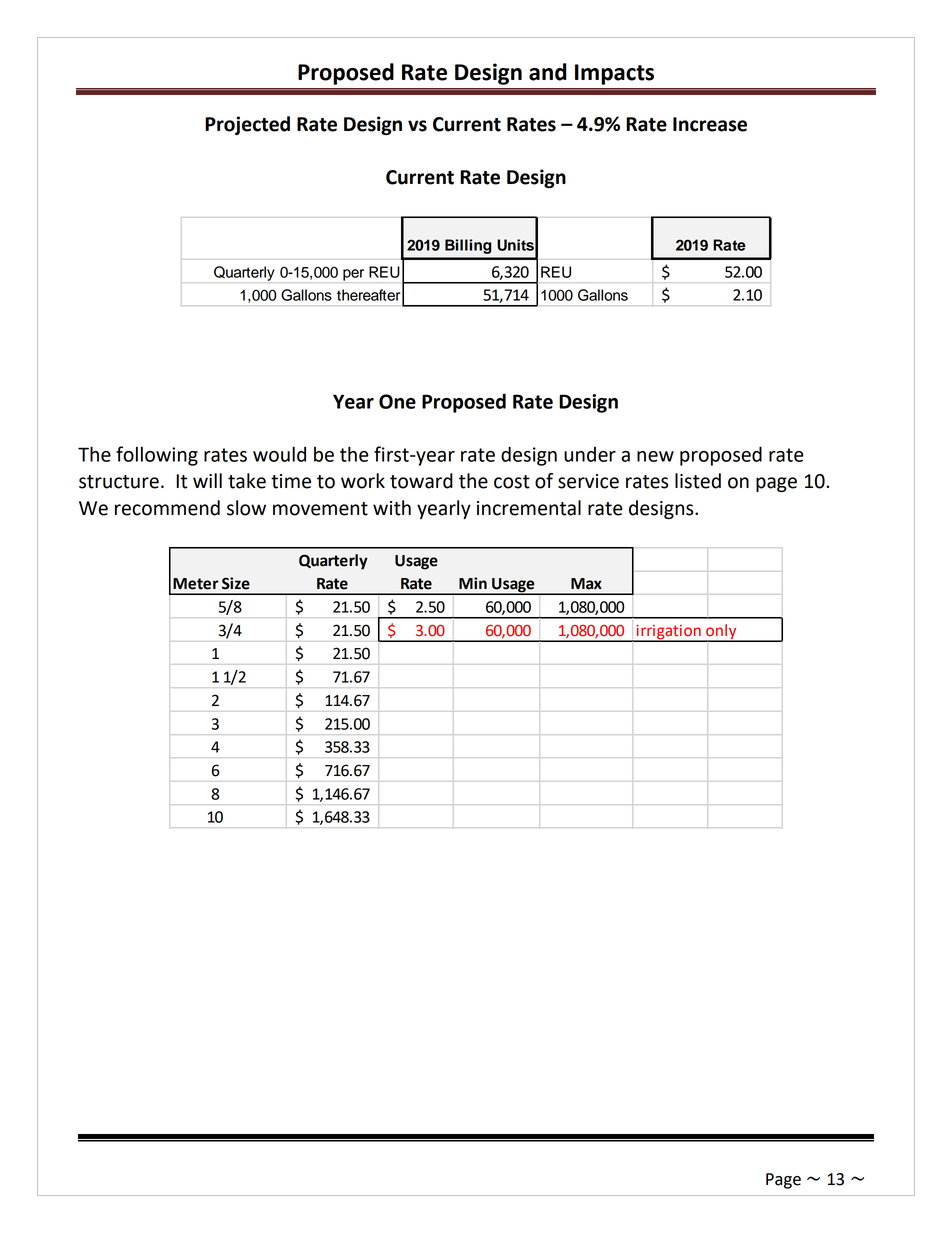 This screenshot has height=1233, width=952. What do you see at coordinates (548, 72) in the screenshot?
I see `and` at bounding box center [548, 72].
